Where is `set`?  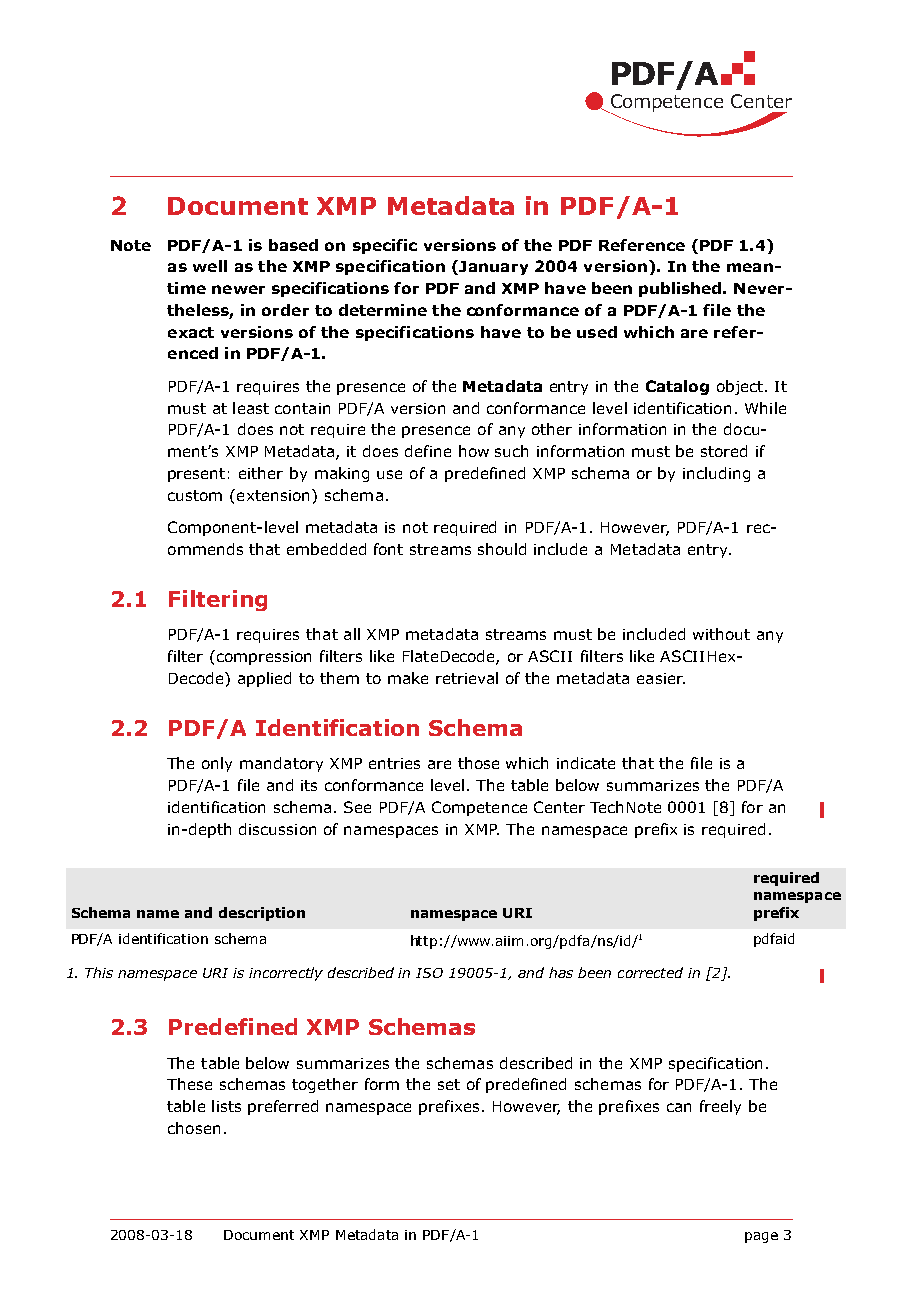
set is located at coordinates (449, 1084).
